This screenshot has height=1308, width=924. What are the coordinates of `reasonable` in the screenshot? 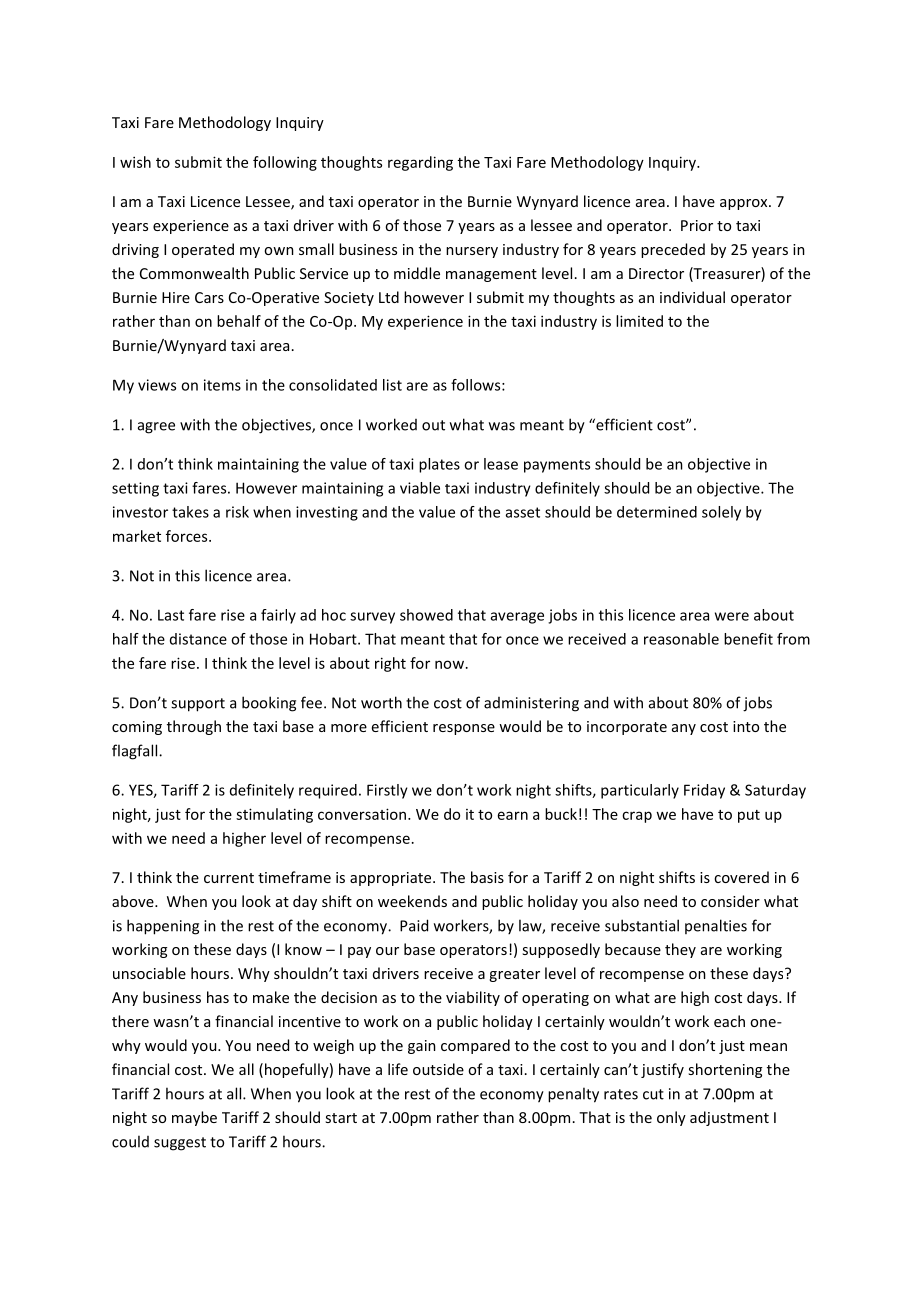 It's located at (681, 639).
